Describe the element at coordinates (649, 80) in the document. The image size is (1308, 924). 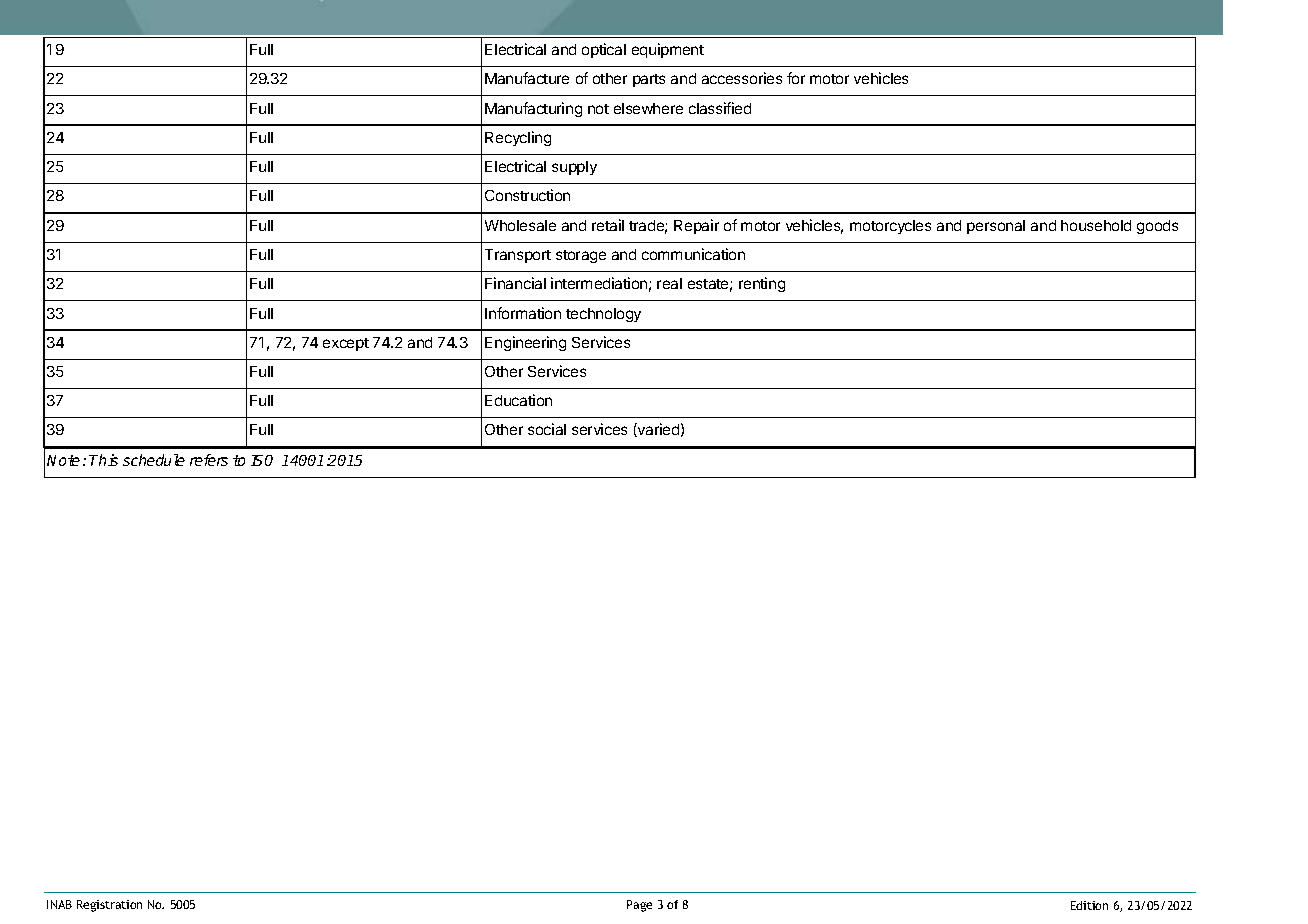
I see `parts` at that location.
